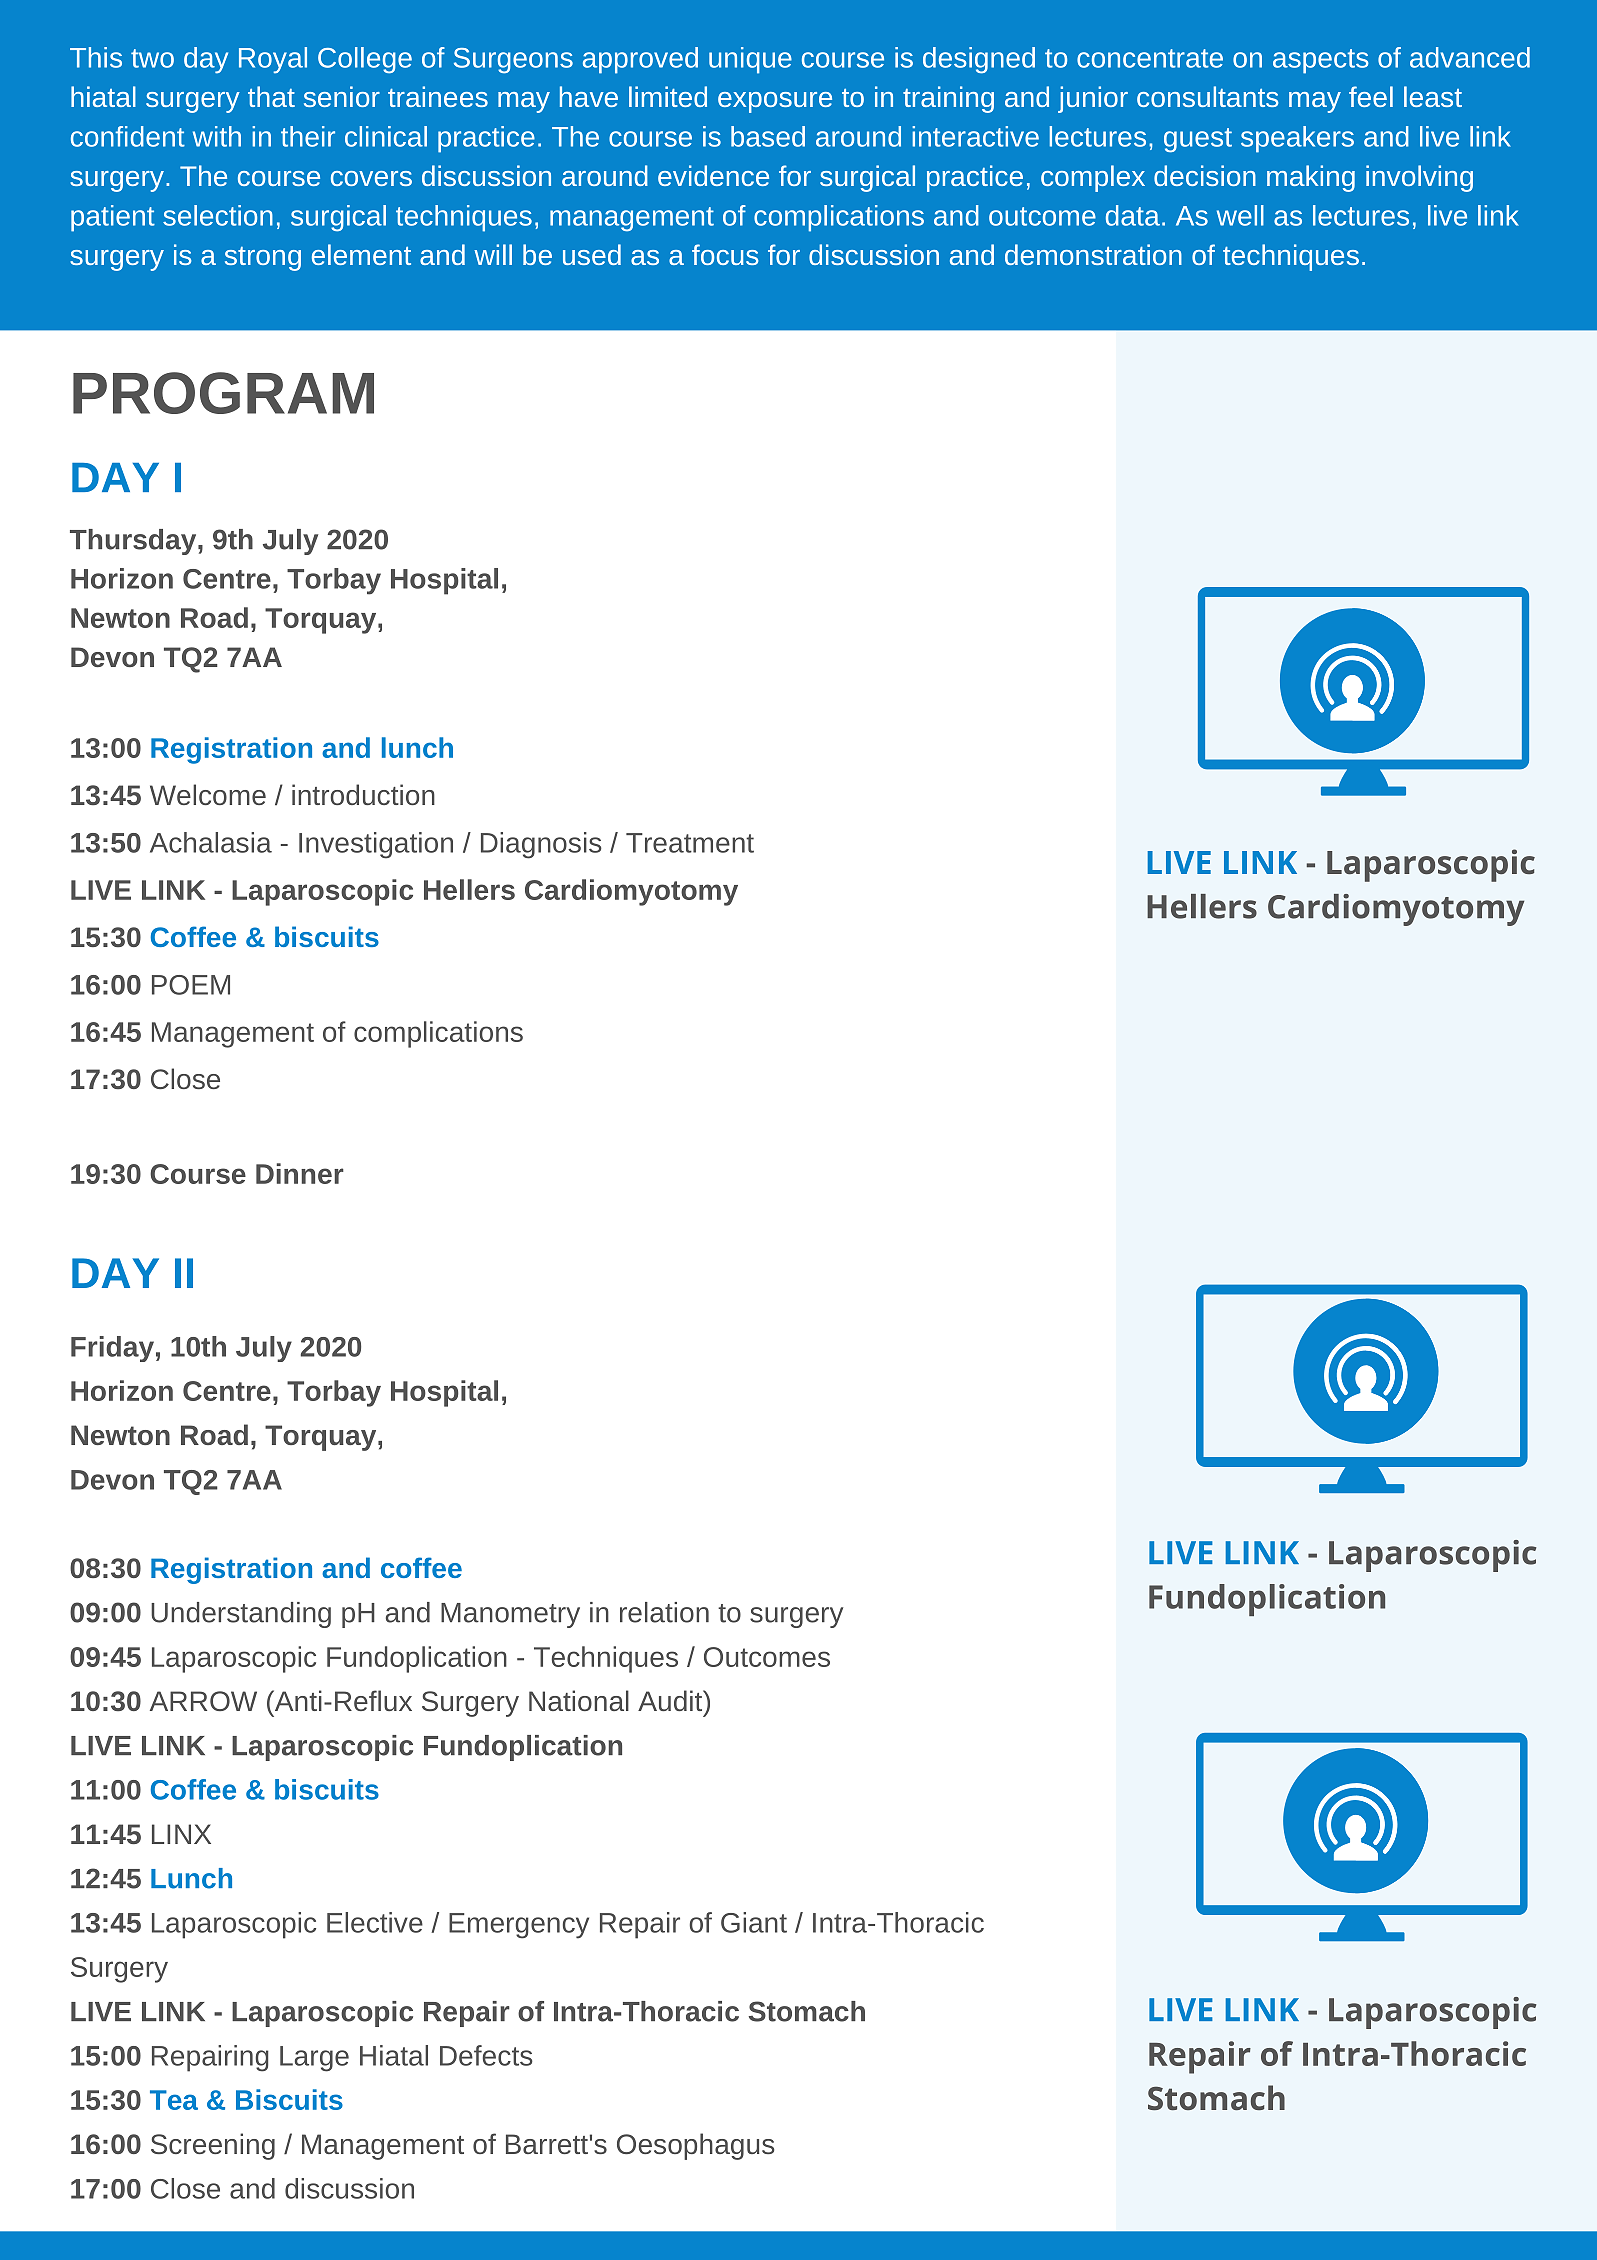  Describe the element at coordinates (314, 2059) in the screenshot. I see `Large` at that location.
